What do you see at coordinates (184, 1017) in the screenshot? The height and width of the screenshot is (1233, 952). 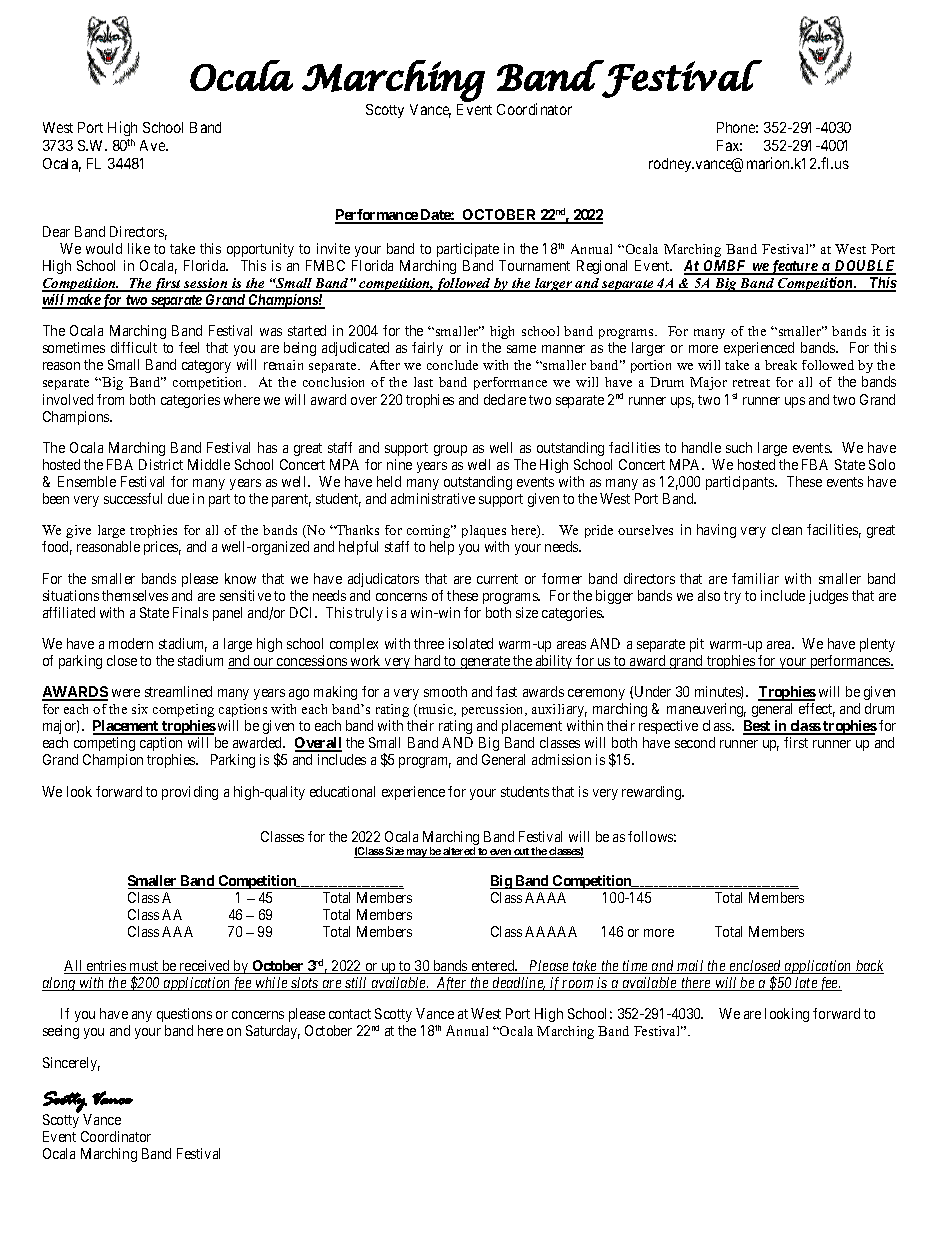 I see `questions` at bounding box center [184, 1017].
